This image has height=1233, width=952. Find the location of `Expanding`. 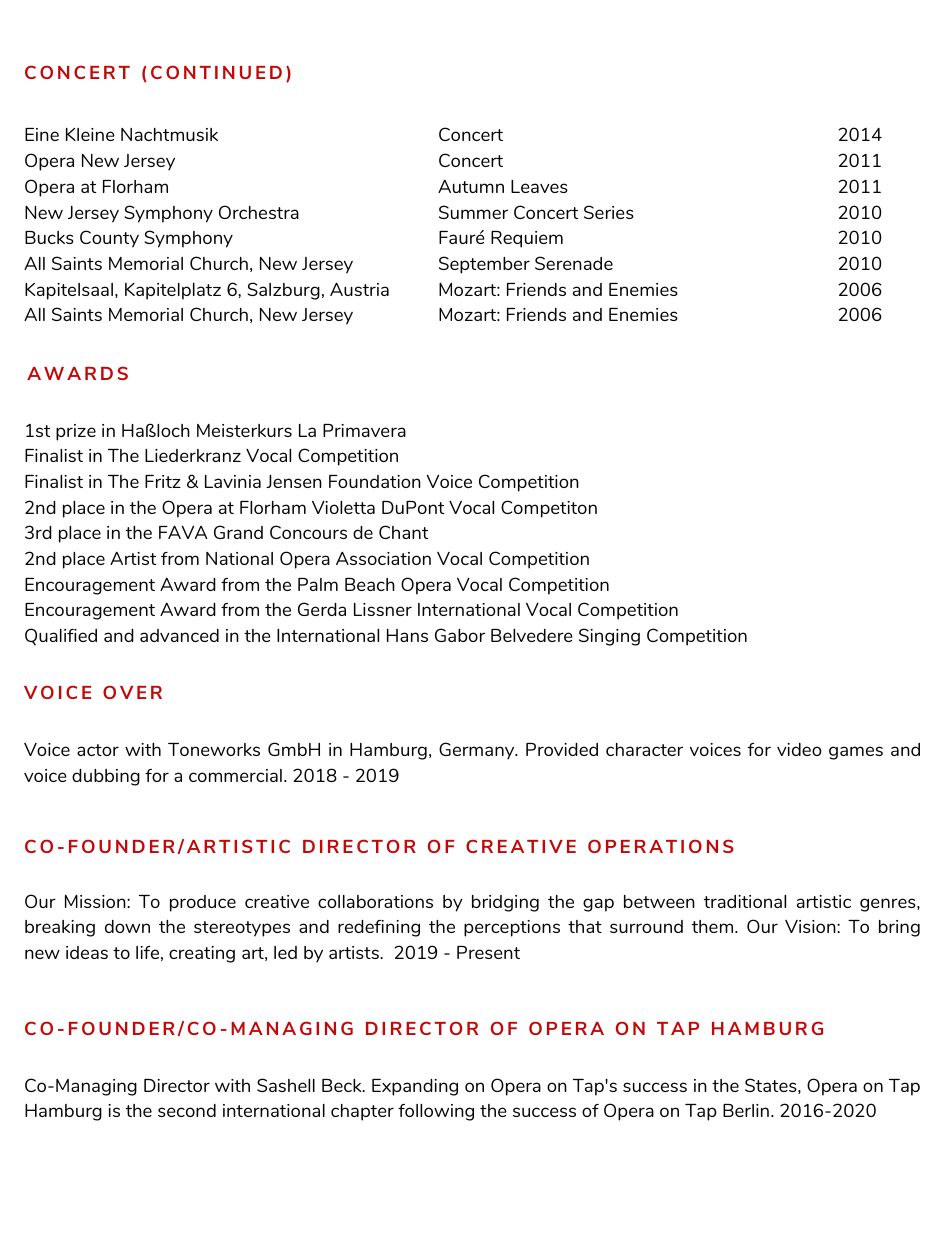

Expanding is located at coordinates (415, 1087).
